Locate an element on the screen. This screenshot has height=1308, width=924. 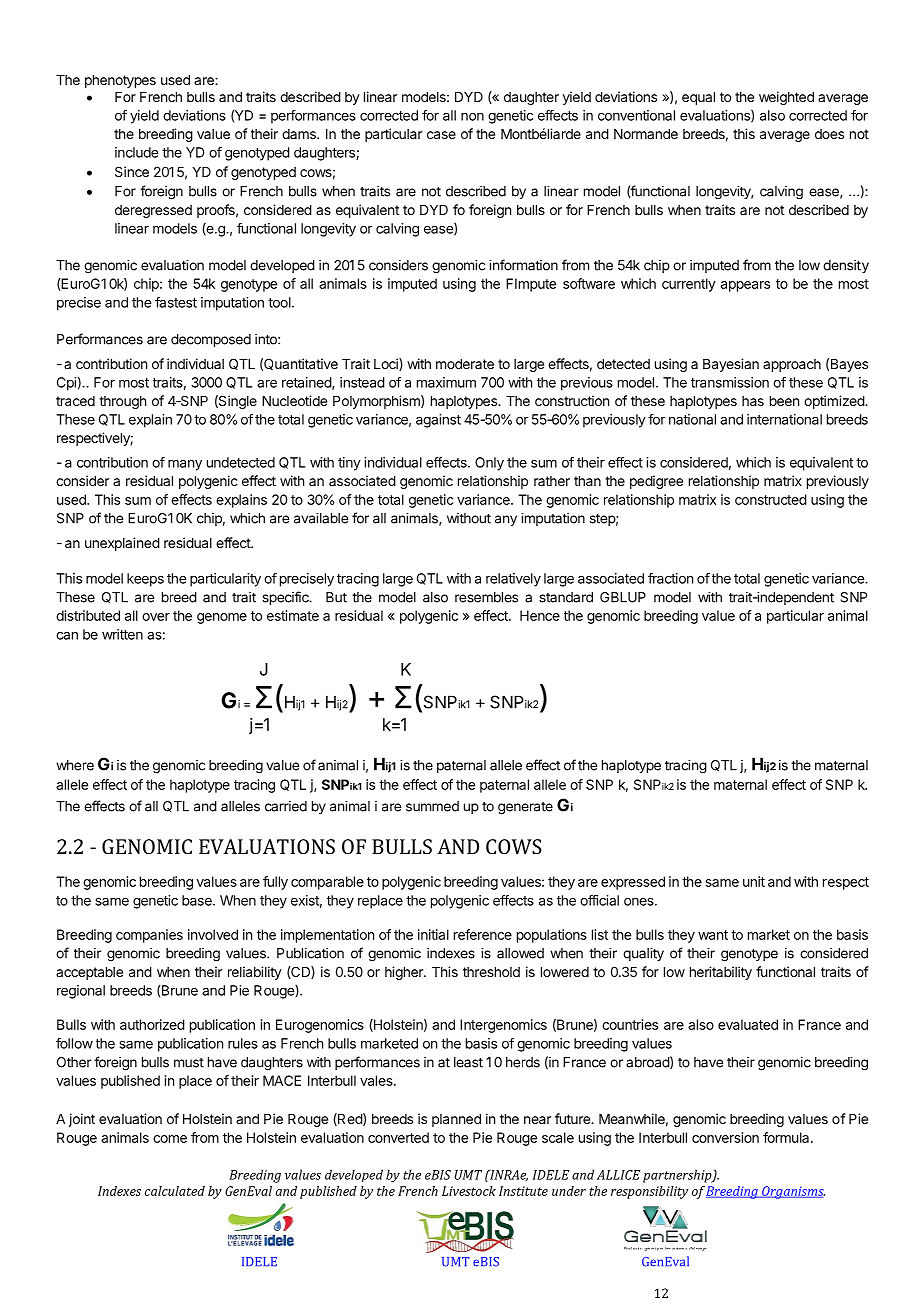
non is located at coordinates (472, 117).
